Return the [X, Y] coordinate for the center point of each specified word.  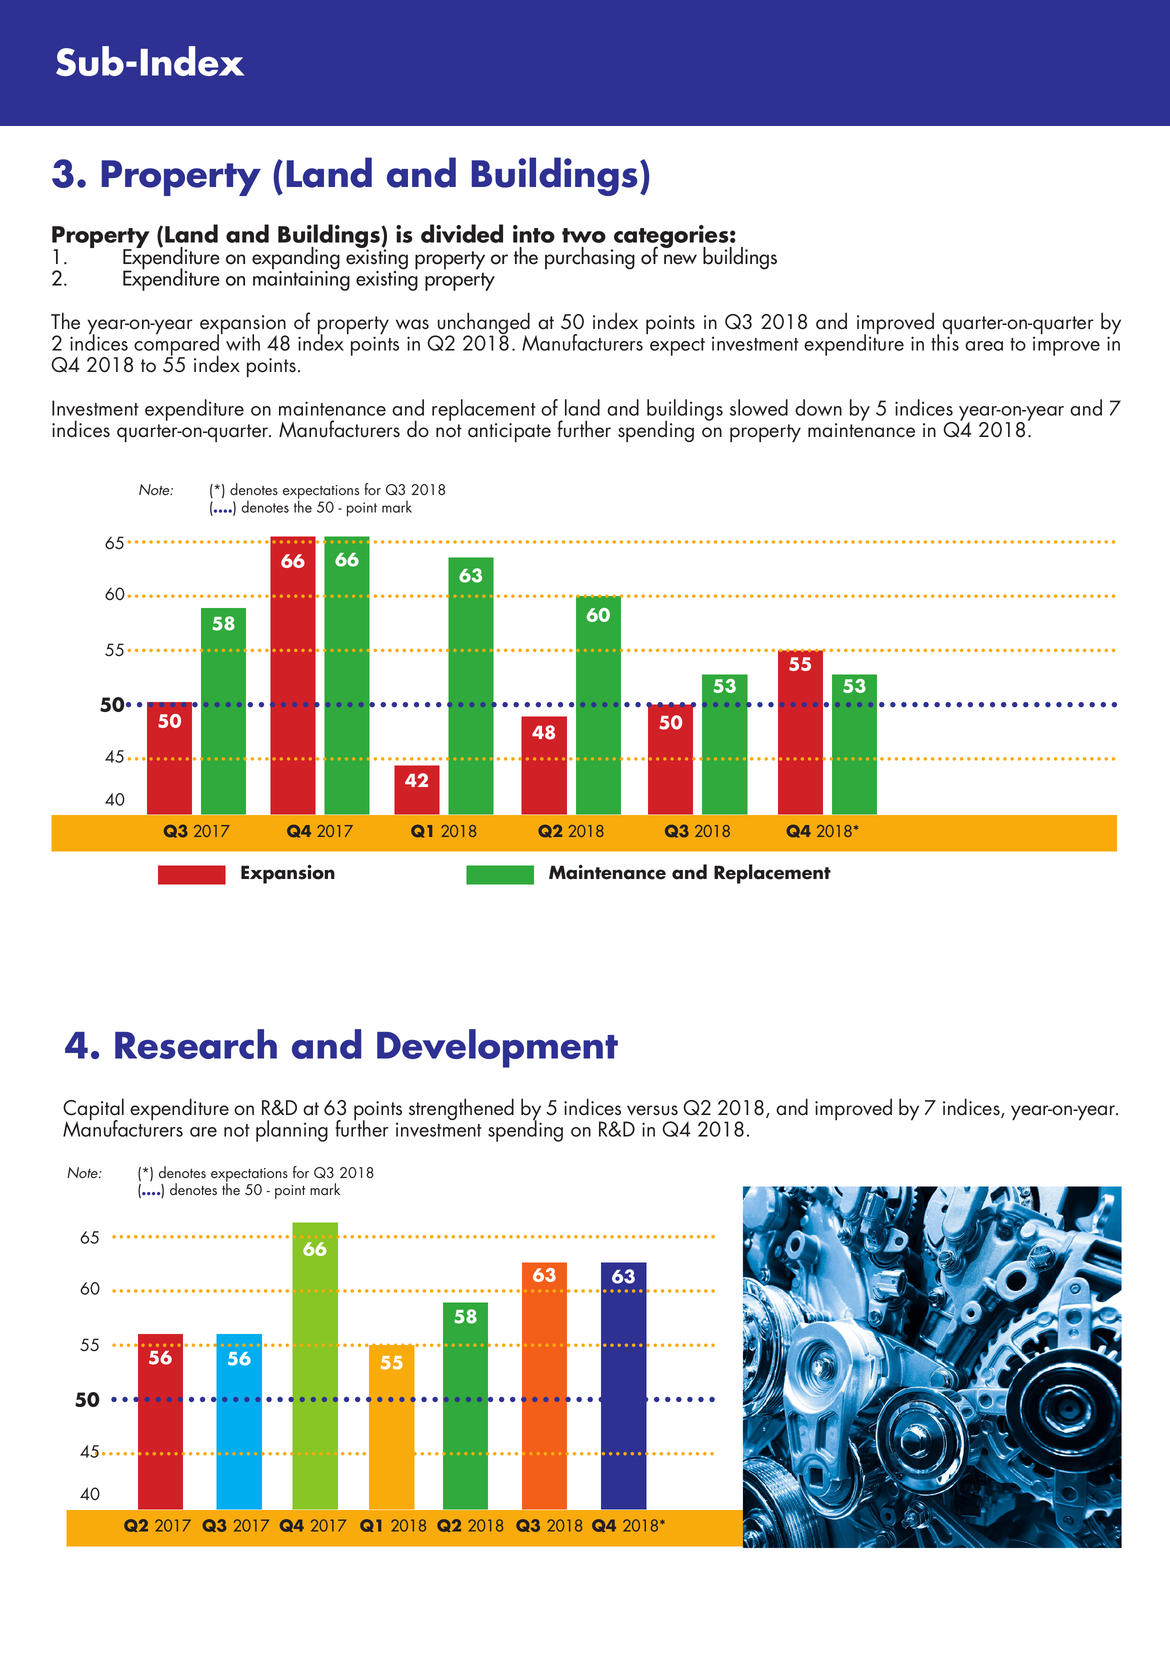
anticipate [509, 433]
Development [497, 1048]
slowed [759, 407]
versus [652, 1110]
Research [196, 1044]
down [818, 407]
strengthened [461, 1109]
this [945, 341]
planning [292, 1131]
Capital [93, 1110]
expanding [296, 259]
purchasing [590, 258]
